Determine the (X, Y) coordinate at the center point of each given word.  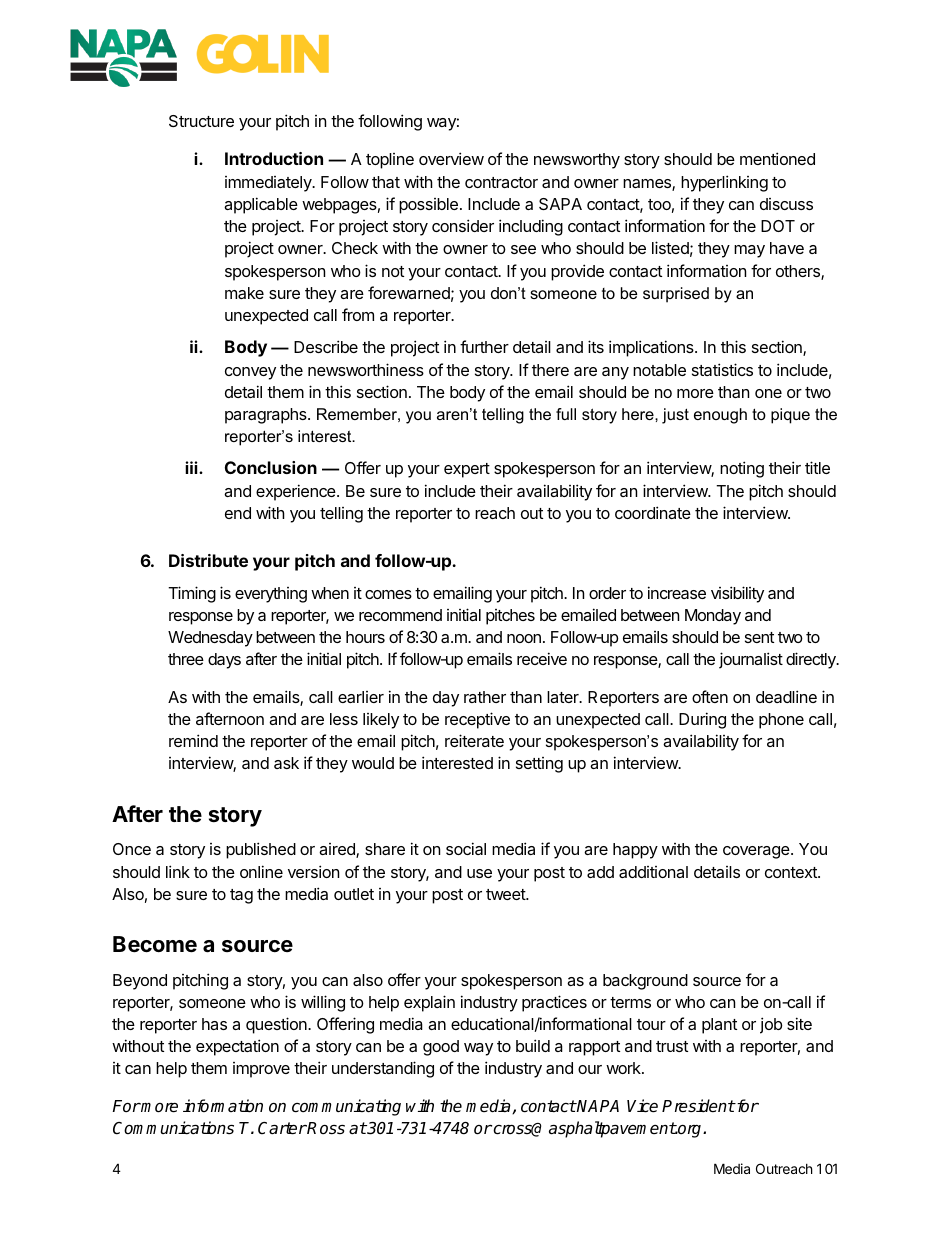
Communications (173, 1128)
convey (250, 373)
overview (451, 158)
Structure (201, 121)
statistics (722, 369)
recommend (400, 615)
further (484, 346)
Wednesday (210, 639)
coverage (757, 852)
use (479, 873)
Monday (713, 617)
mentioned (777, 158)
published (261, 850)
